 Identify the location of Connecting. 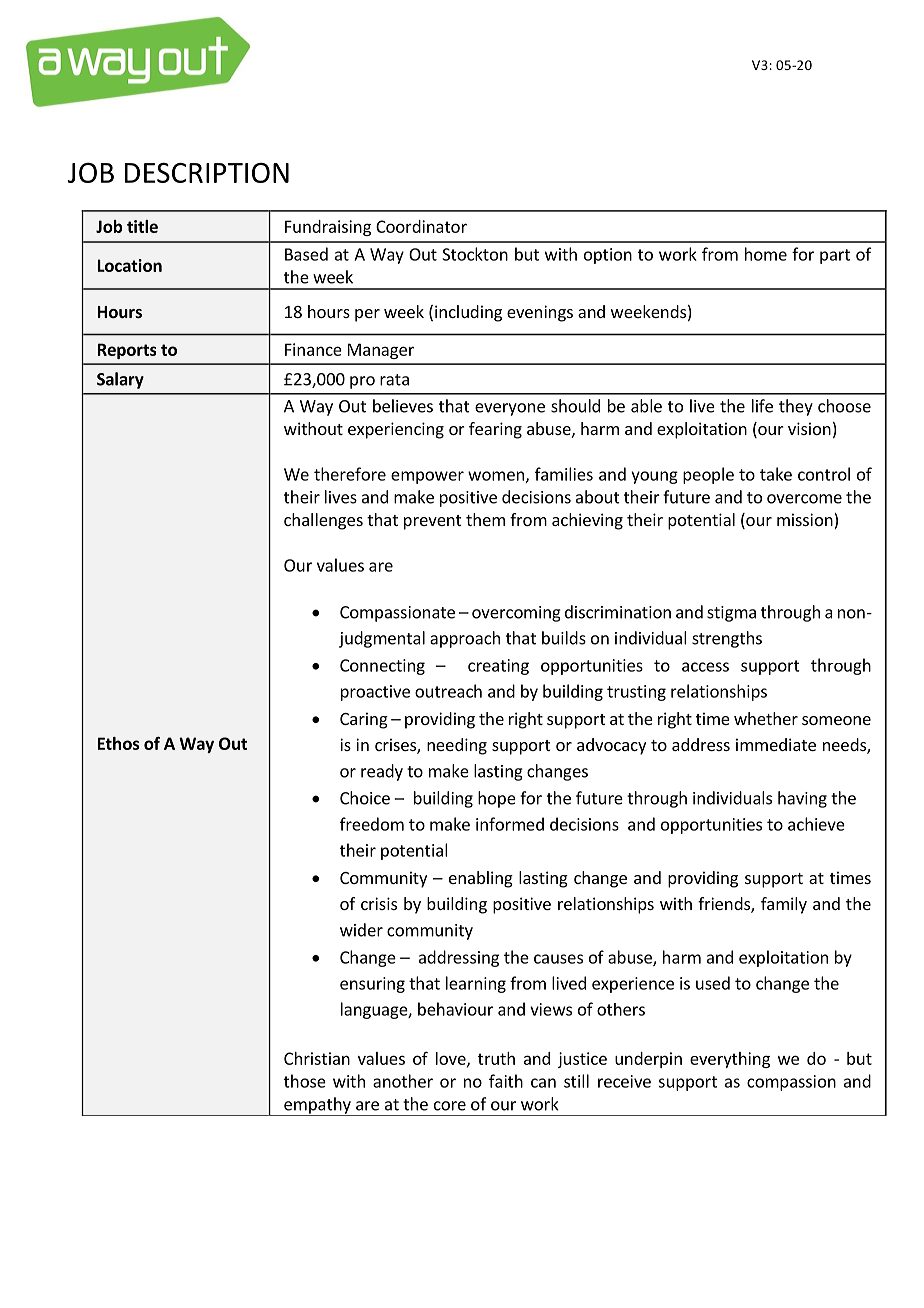
(382, 667).
